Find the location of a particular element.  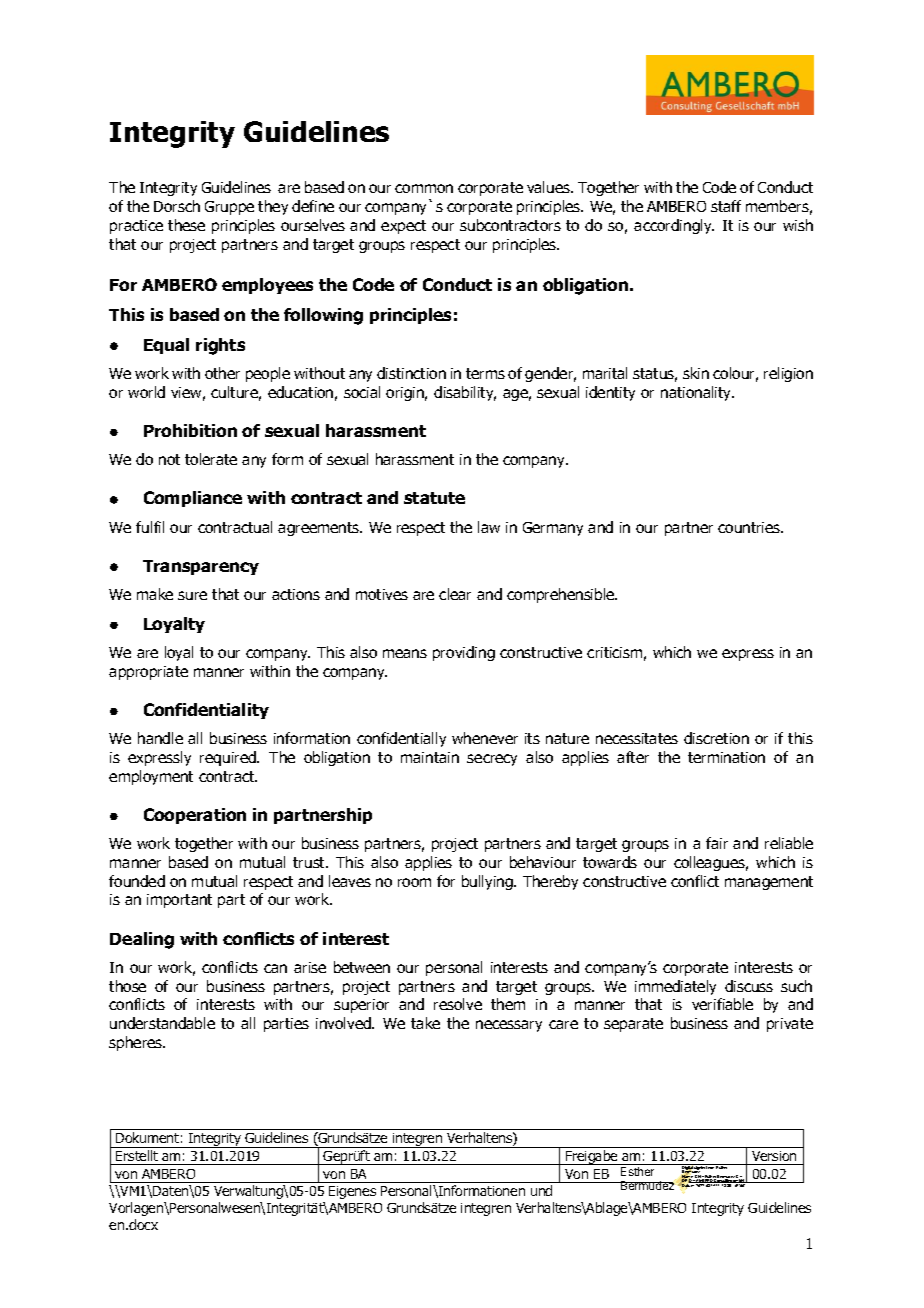

understandable is located at coordinates (162, 1023).
